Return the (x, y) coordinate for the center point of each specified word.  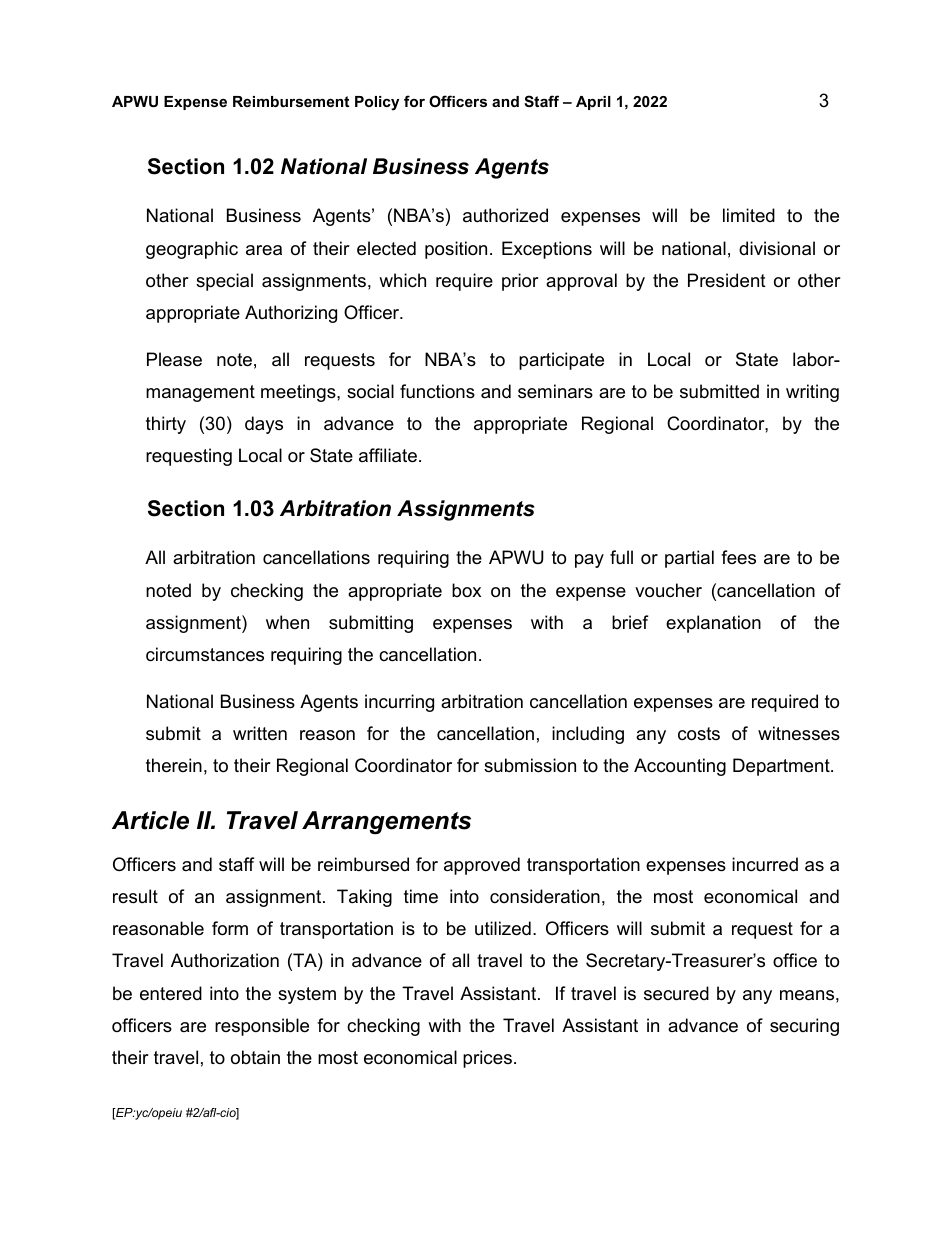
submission (530, 765)
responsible (262, 1027)
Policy (377, 103)
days (264, 425)
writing (812, 393)
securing (804, 1027)
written (260, 733)
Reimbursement (291, 101)
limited (749, 215)
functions (437, 391)
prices (487, 1059)
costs (699, 734)
